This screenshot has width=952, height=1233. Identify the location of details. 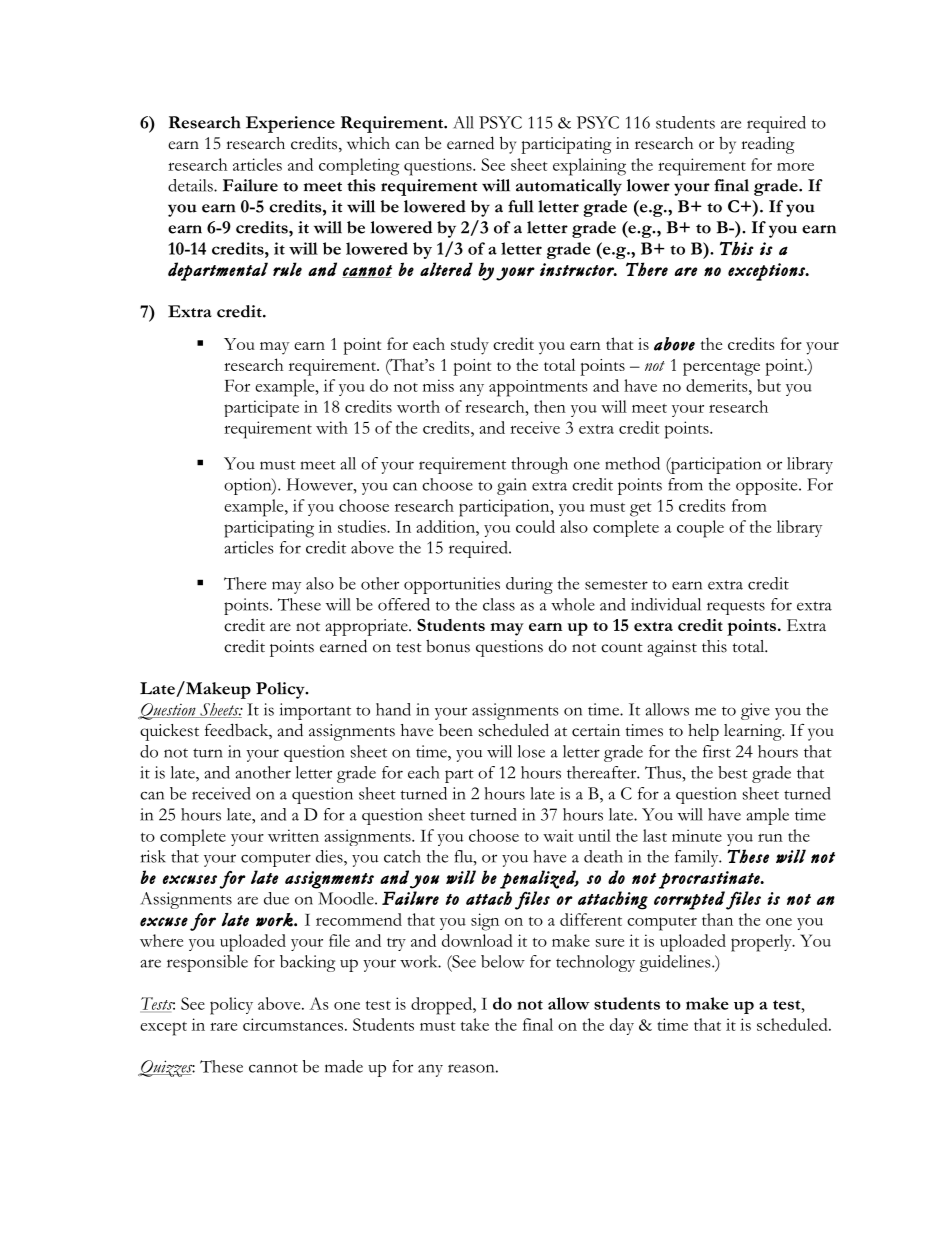
(191, 185).
